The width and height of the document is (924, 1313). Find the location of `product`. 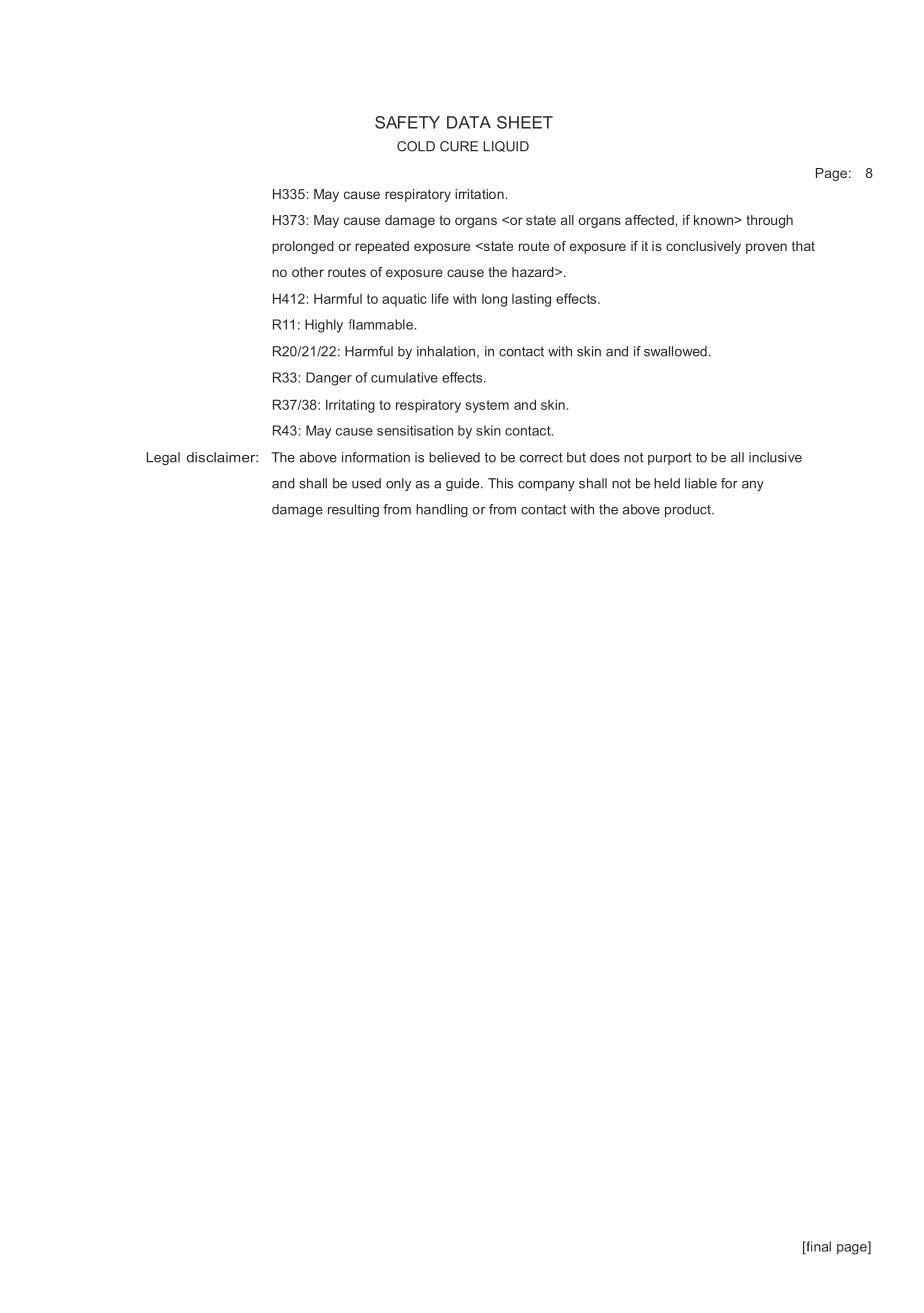

product is located at coordinates (689, 510).
